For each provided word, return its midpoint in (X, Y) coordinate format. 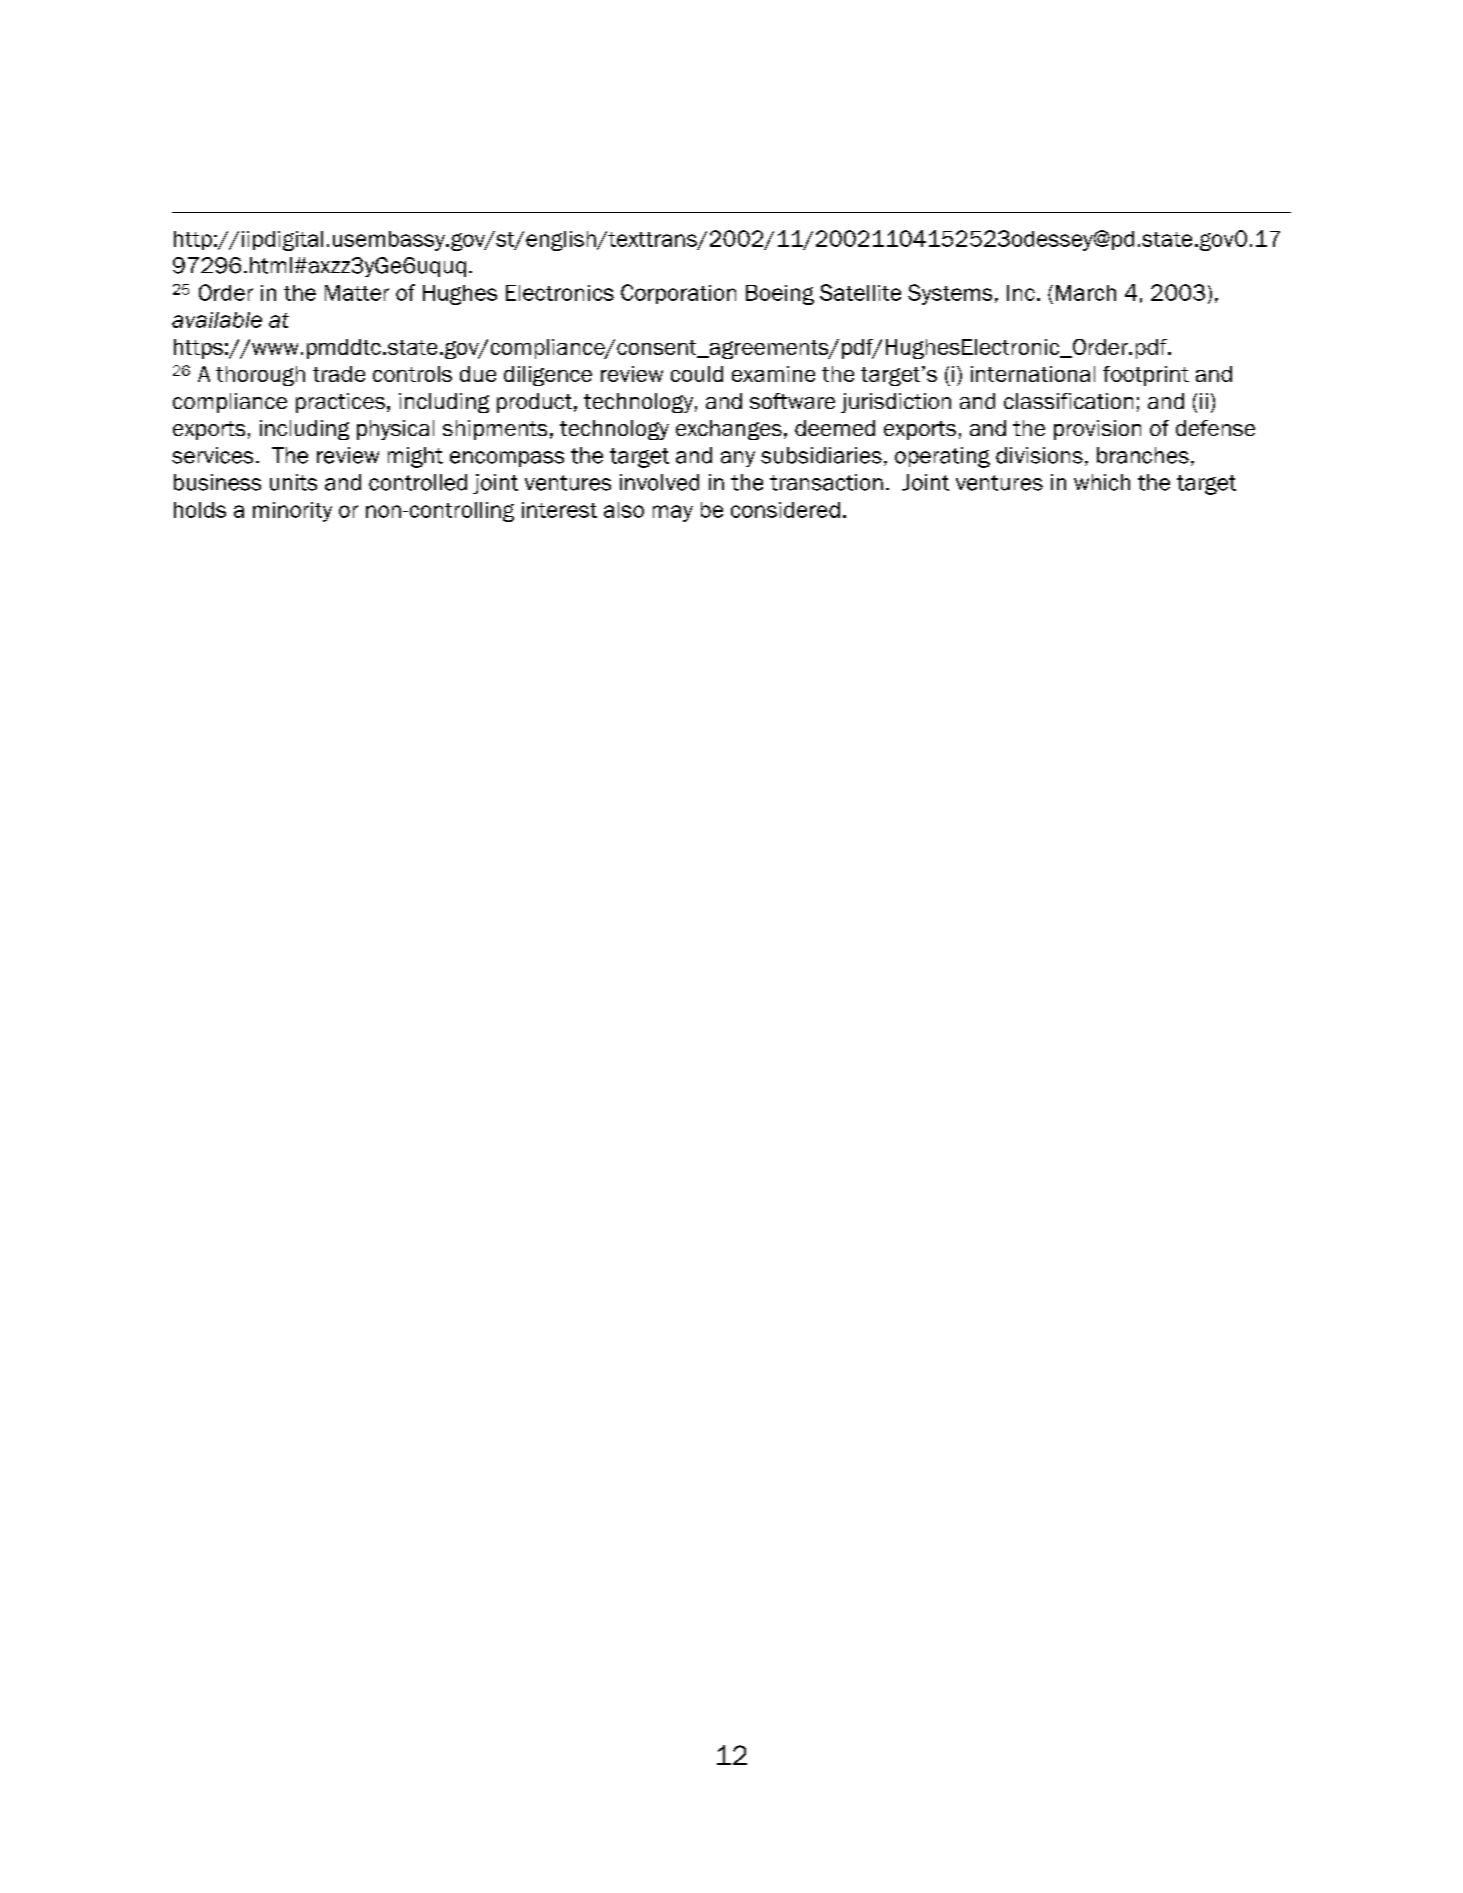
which (1102, 482)
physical (395, 430)
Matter (357, 293)
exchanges (729, 430)
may (673, 513)
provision (1097, 430)
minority (292, 512)
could (697, 374)
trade (339, 374)
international (1033, 374)
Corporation (678, 294)
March (1086, 293)
